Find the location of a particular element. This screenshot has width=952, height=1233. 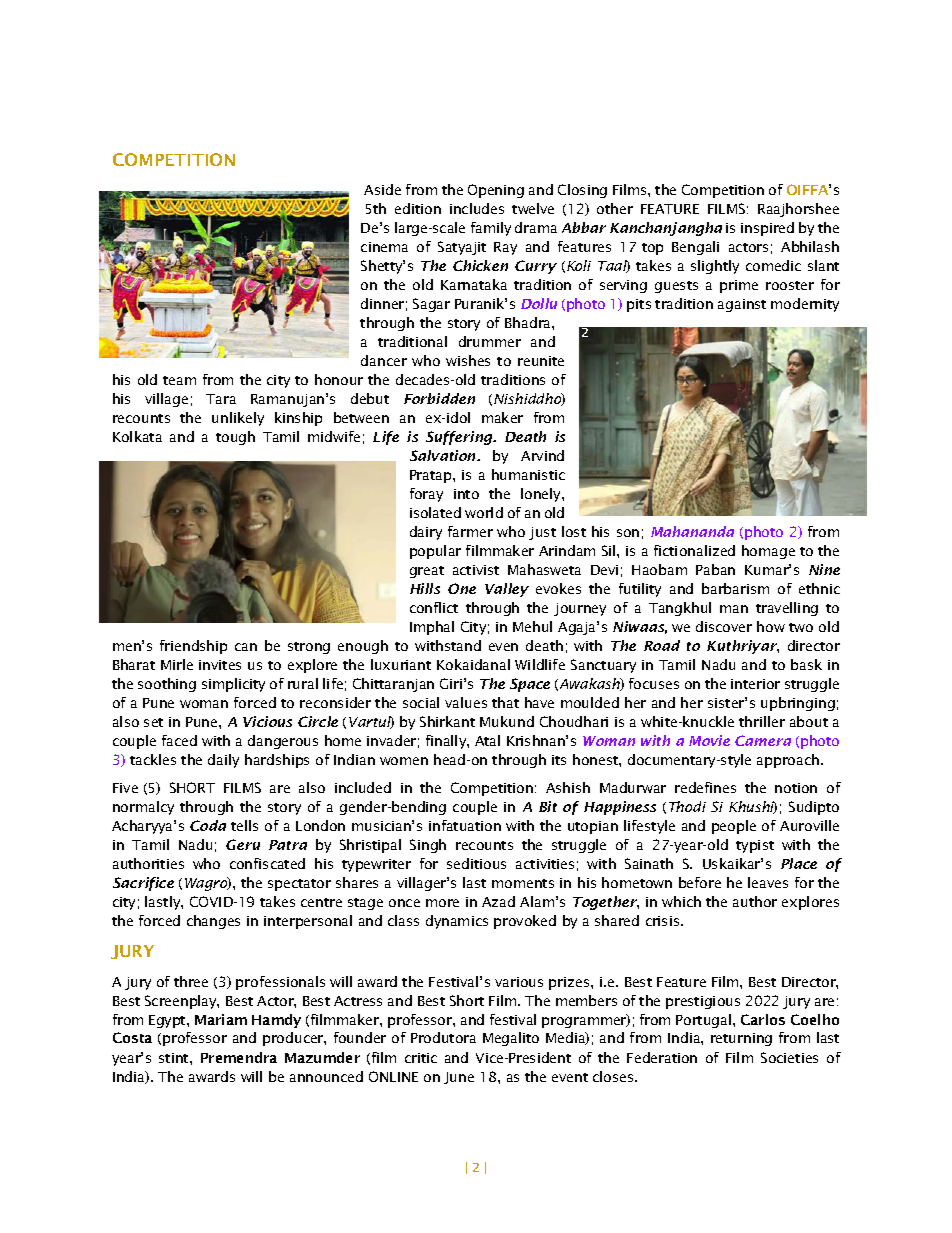

into is located at coordinates (466, 494).
